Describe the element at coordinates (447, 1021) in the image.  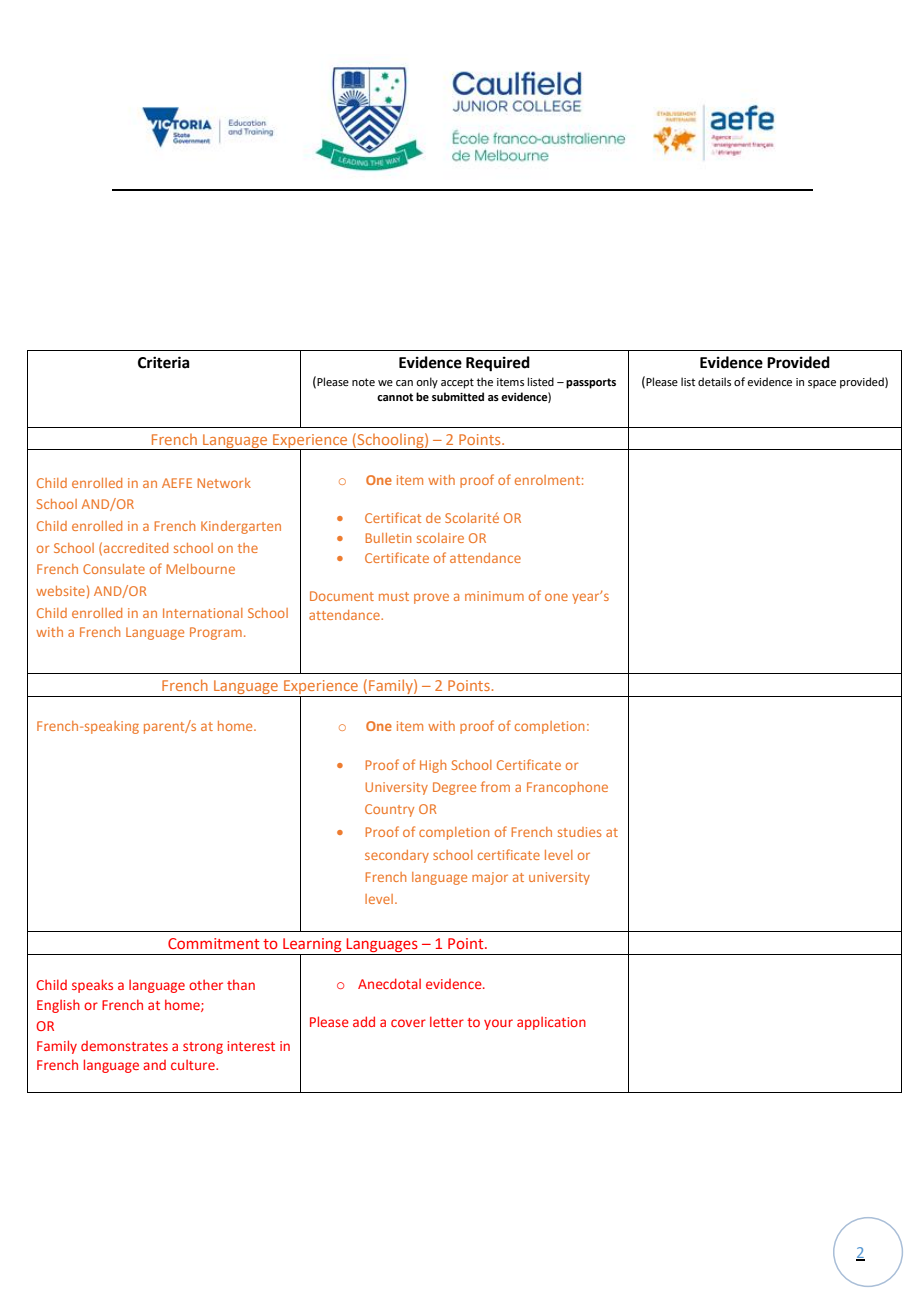
I see `letter` at that location.
